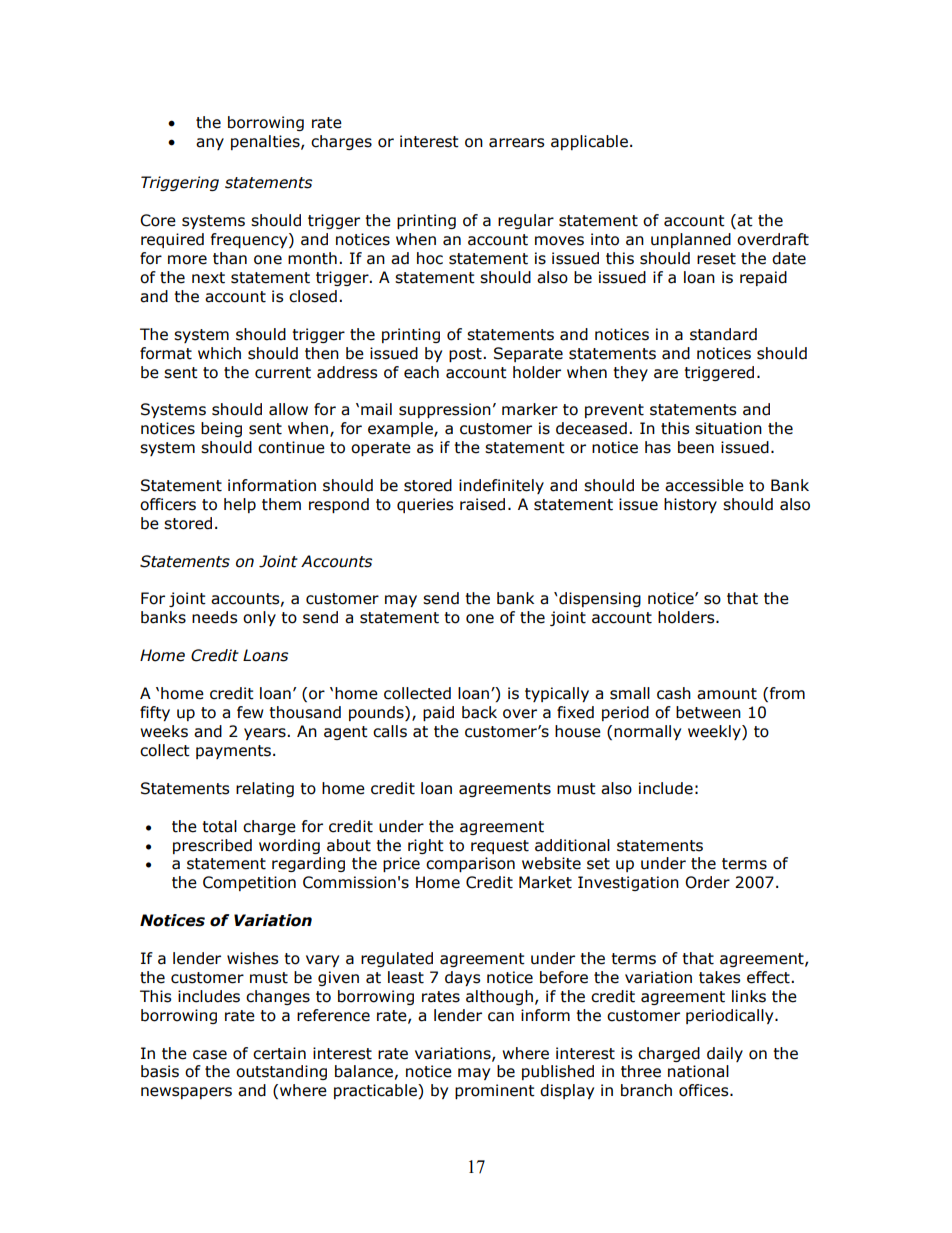 The width and height of the page is (952, 1233). I want to click on arrears, so click(517, 143).
